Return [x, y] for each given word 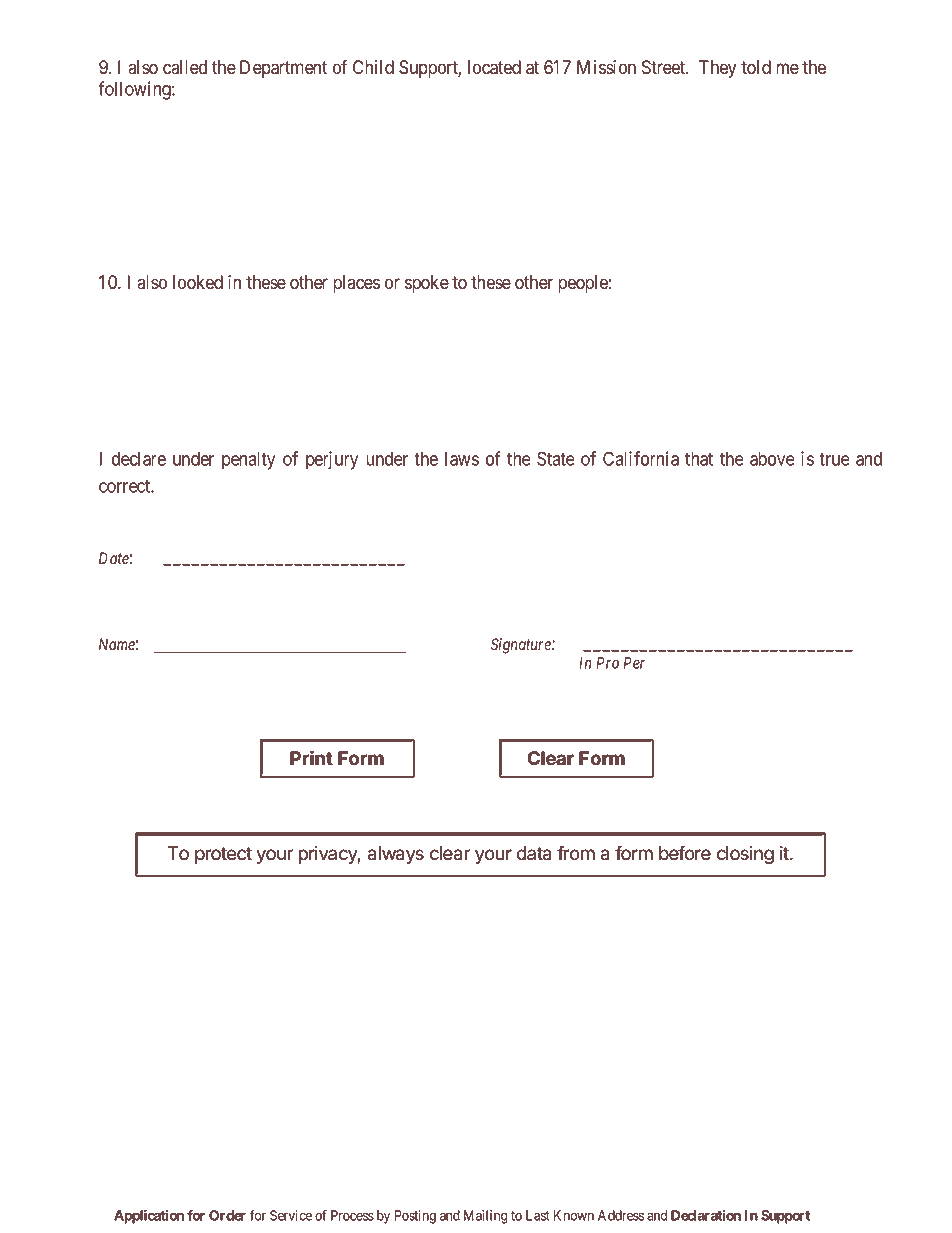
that [699, 459]
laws [462, 459]
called [185, 67]
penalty [248, 461]
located [494, 67]
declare [139, 459]
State [556, 458]
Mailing [486, 1217]
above [772, 459]
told [756, 67]
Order [227, 1215]
